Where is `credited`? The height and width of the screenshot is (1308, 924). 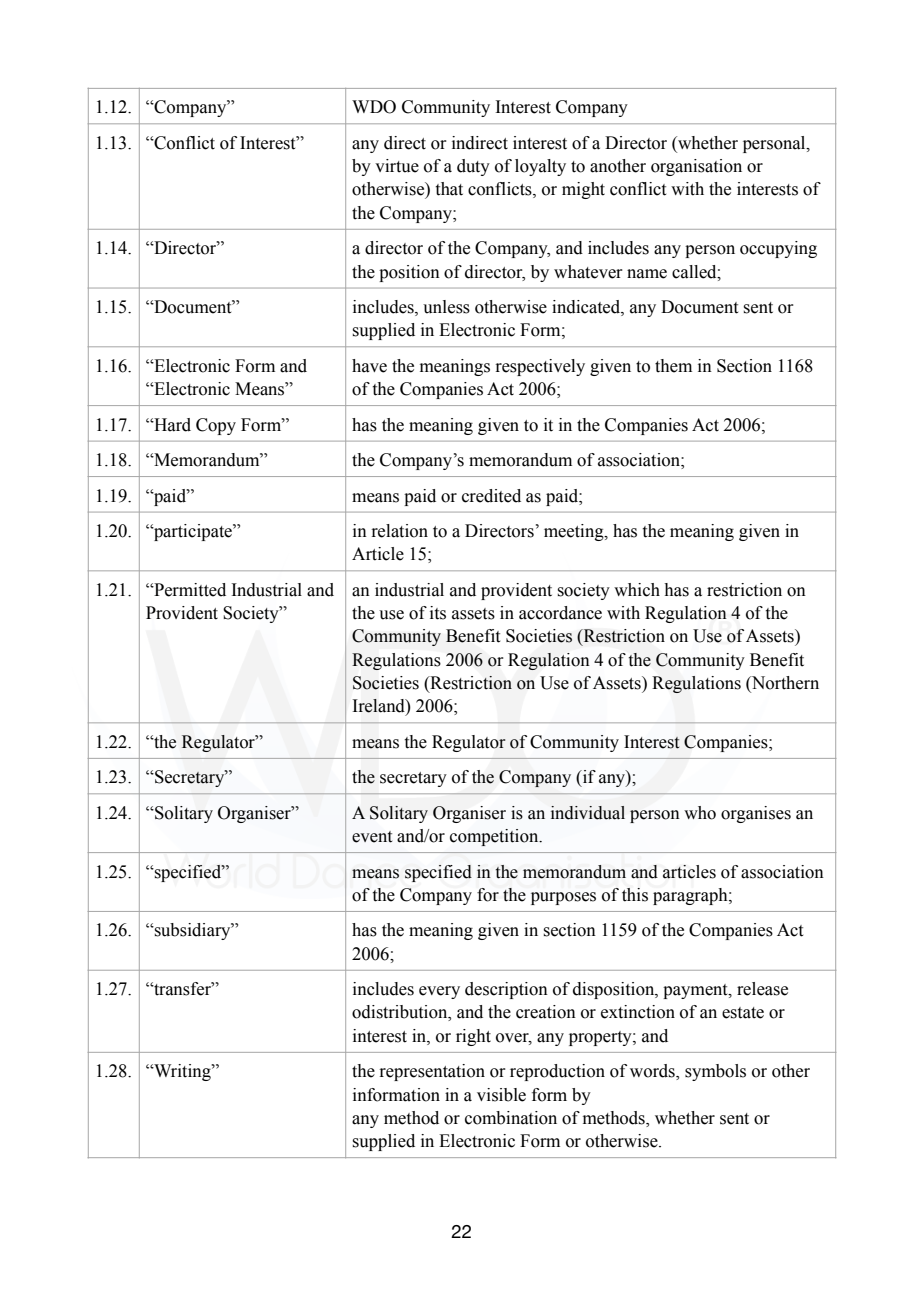
credited is located at coordinates (491, 496).
